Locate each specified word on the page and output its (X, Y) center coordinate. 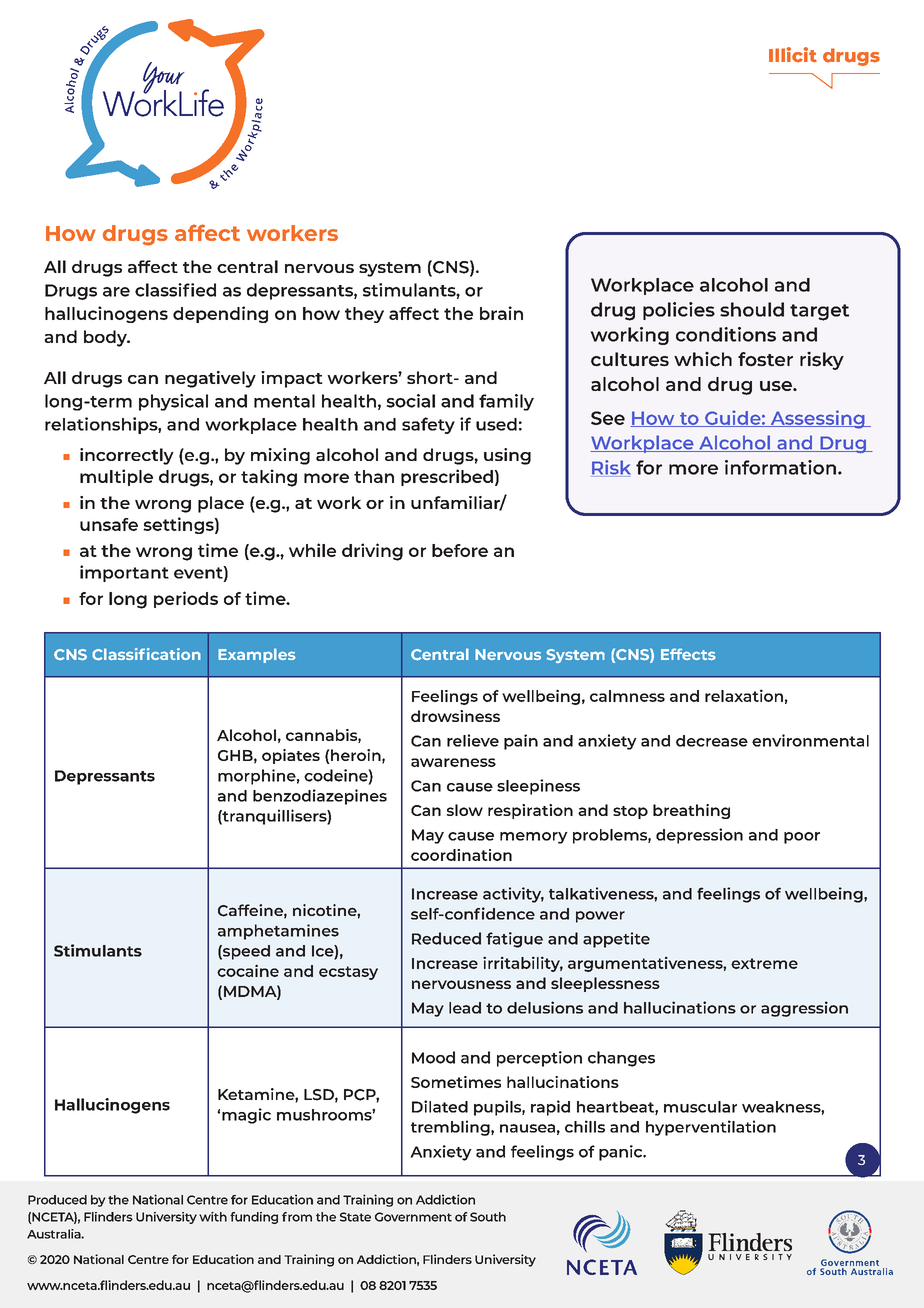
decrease (712, 741)
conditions (726, 334)
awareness (453, 762)
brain (501, 313)
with (213, 1217)
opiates (291, 756)
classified (175, 290)
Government (413, 1217)
